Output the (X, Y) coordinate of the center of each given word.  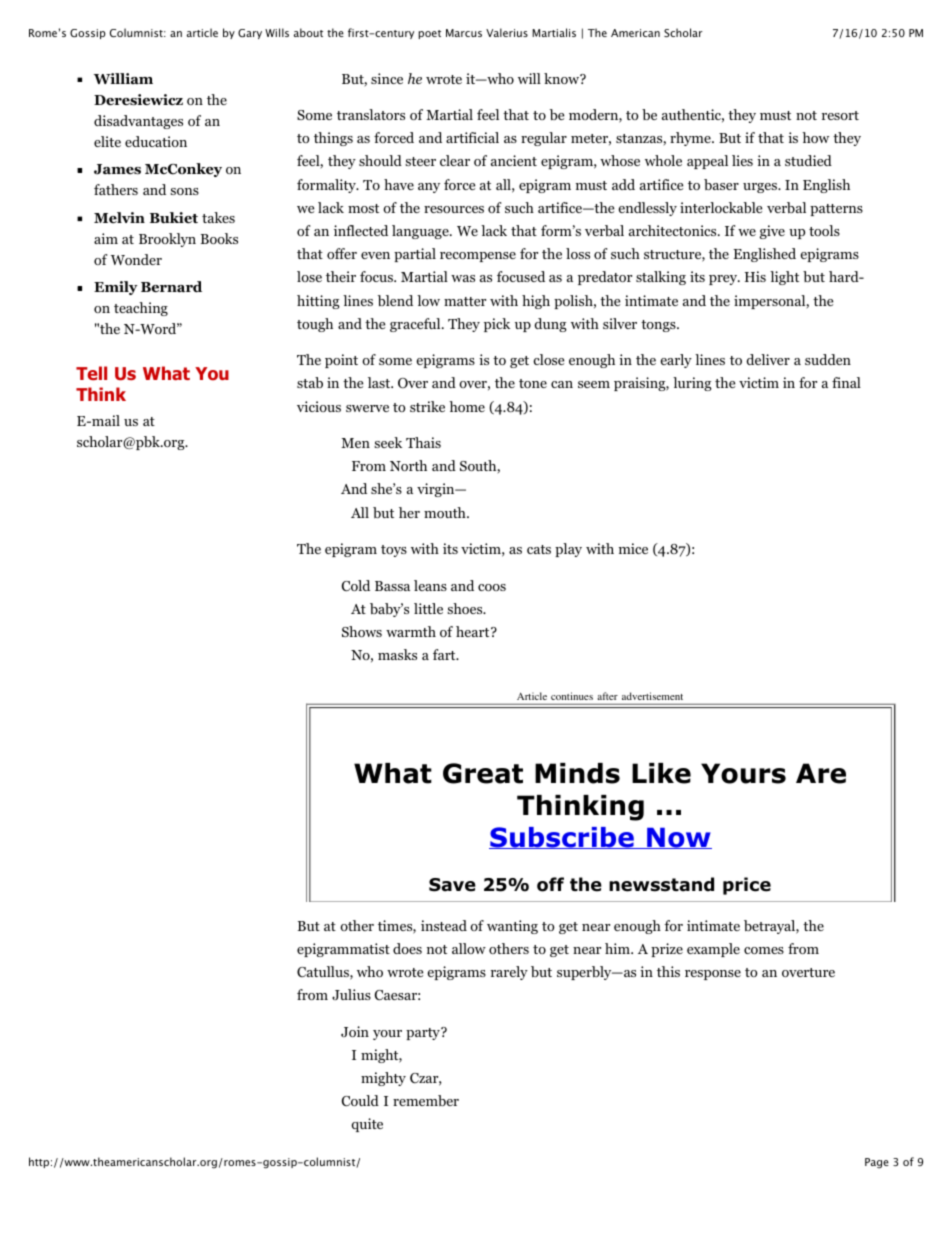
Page (877, 1163)
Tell (91, 373)
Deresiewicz (138, 100)
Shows (362, 631)
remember (426, 1100)
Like (661, 773)
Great (483, 773)
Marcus (464, 33)
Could (360, 1100)
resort (840, 115)
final (846, 382)
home (467, 406)
